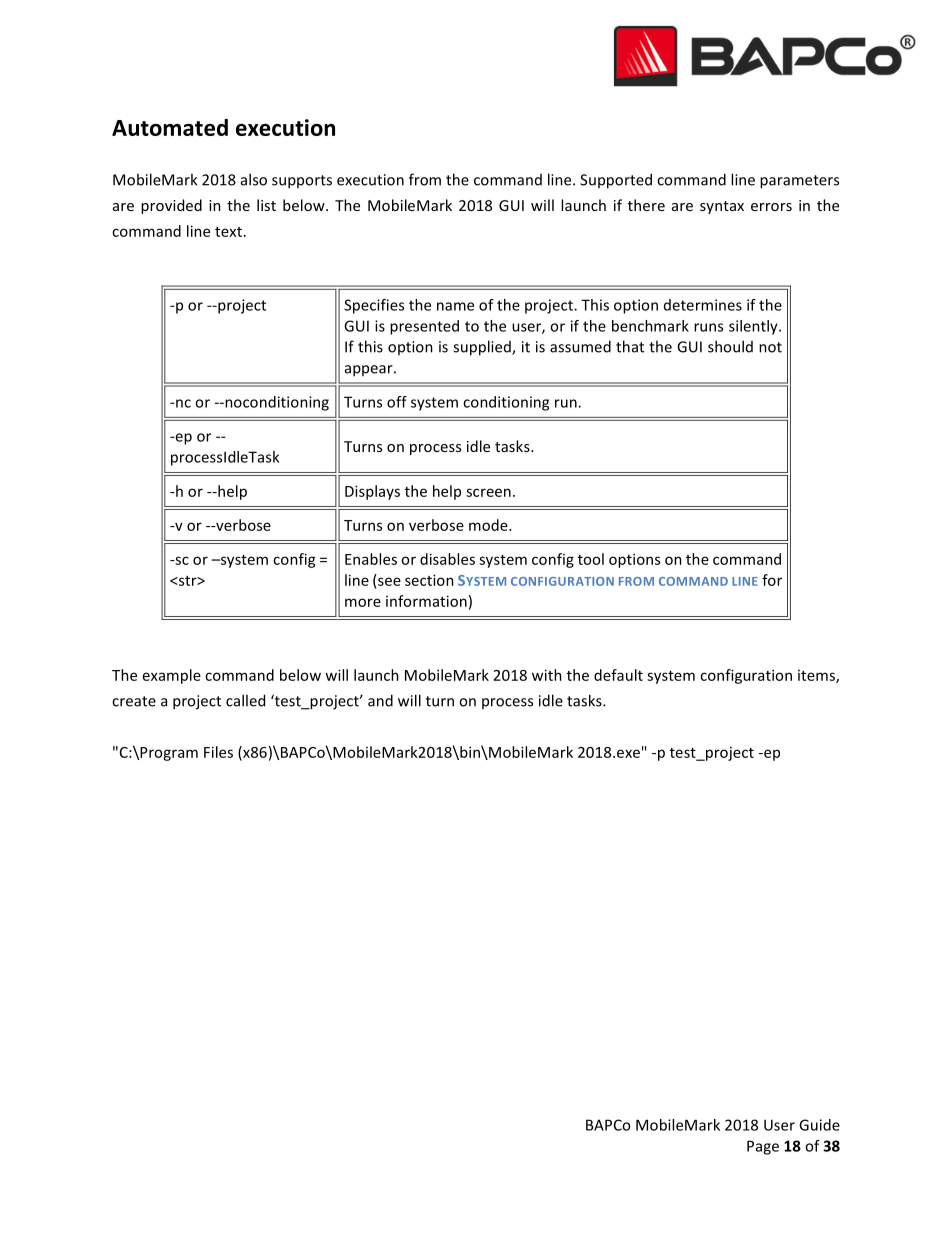  I want to click on Page, so click(763, 1147).
